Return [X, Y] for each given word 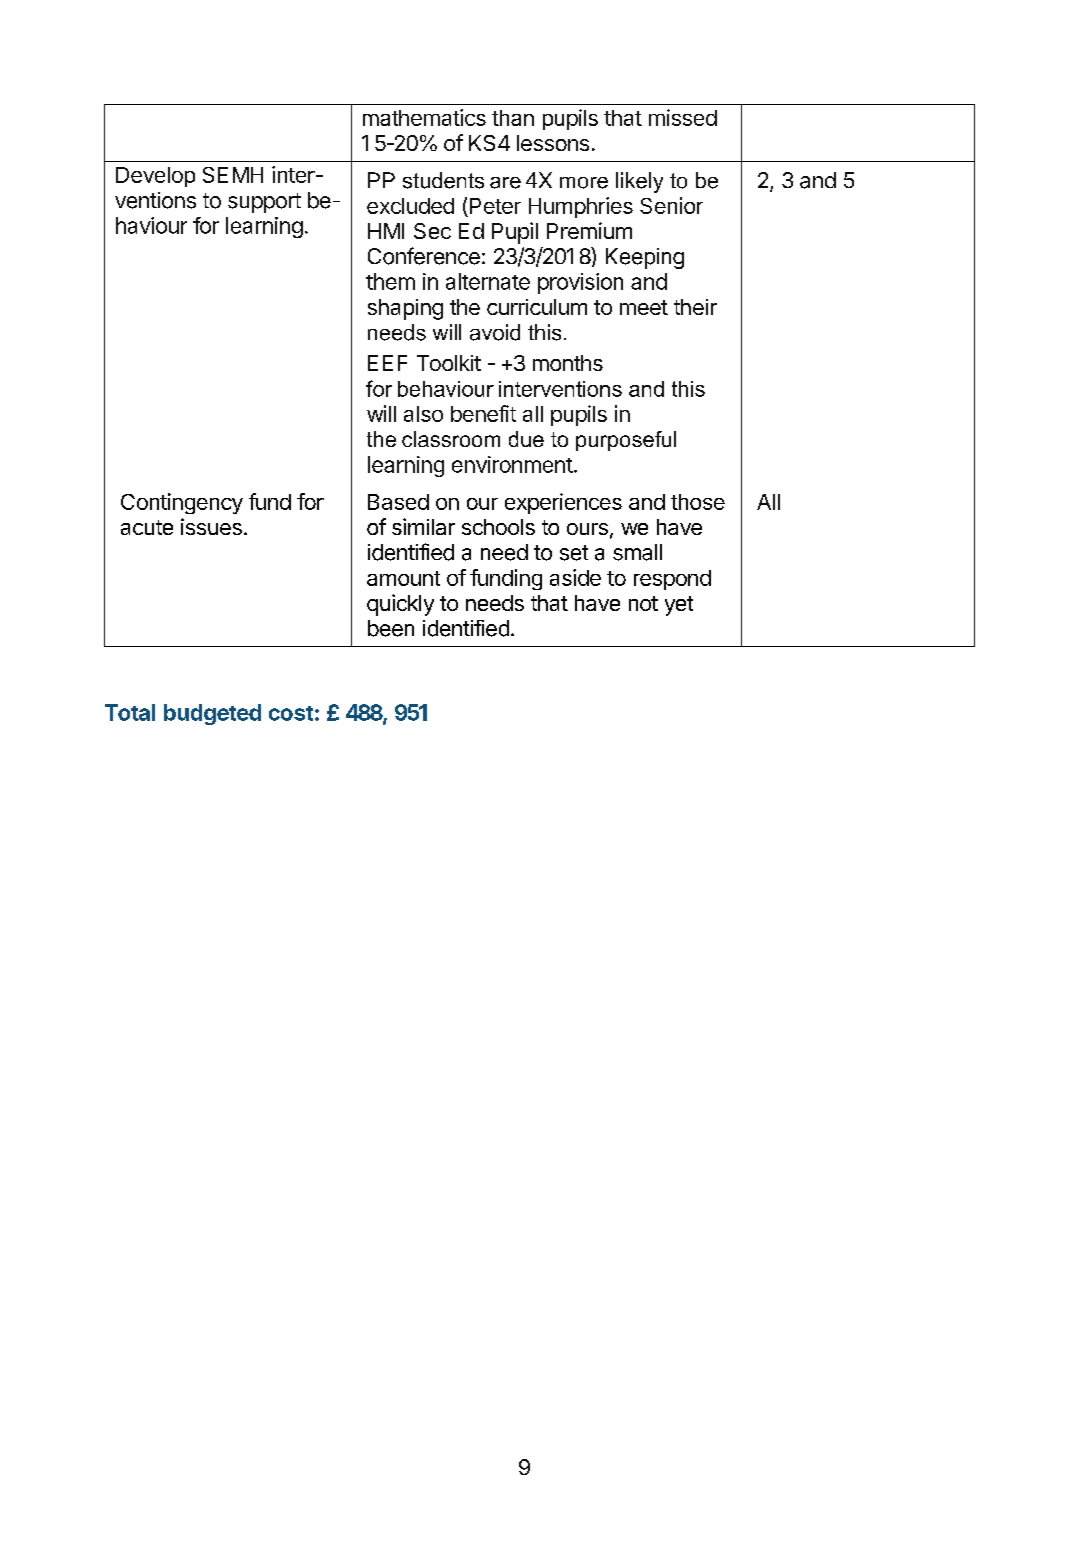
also [423, 414]
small [637, 552]
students [443, 180]
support [264, 203]
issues [211, 526]
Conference [424, 256]
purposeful [626, 441]
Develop [155, 177]
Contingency [182, 503]
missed [683, 117]
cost [291, 713]
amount [403, 578]
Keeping [645, 258]
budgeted [212, 714]
